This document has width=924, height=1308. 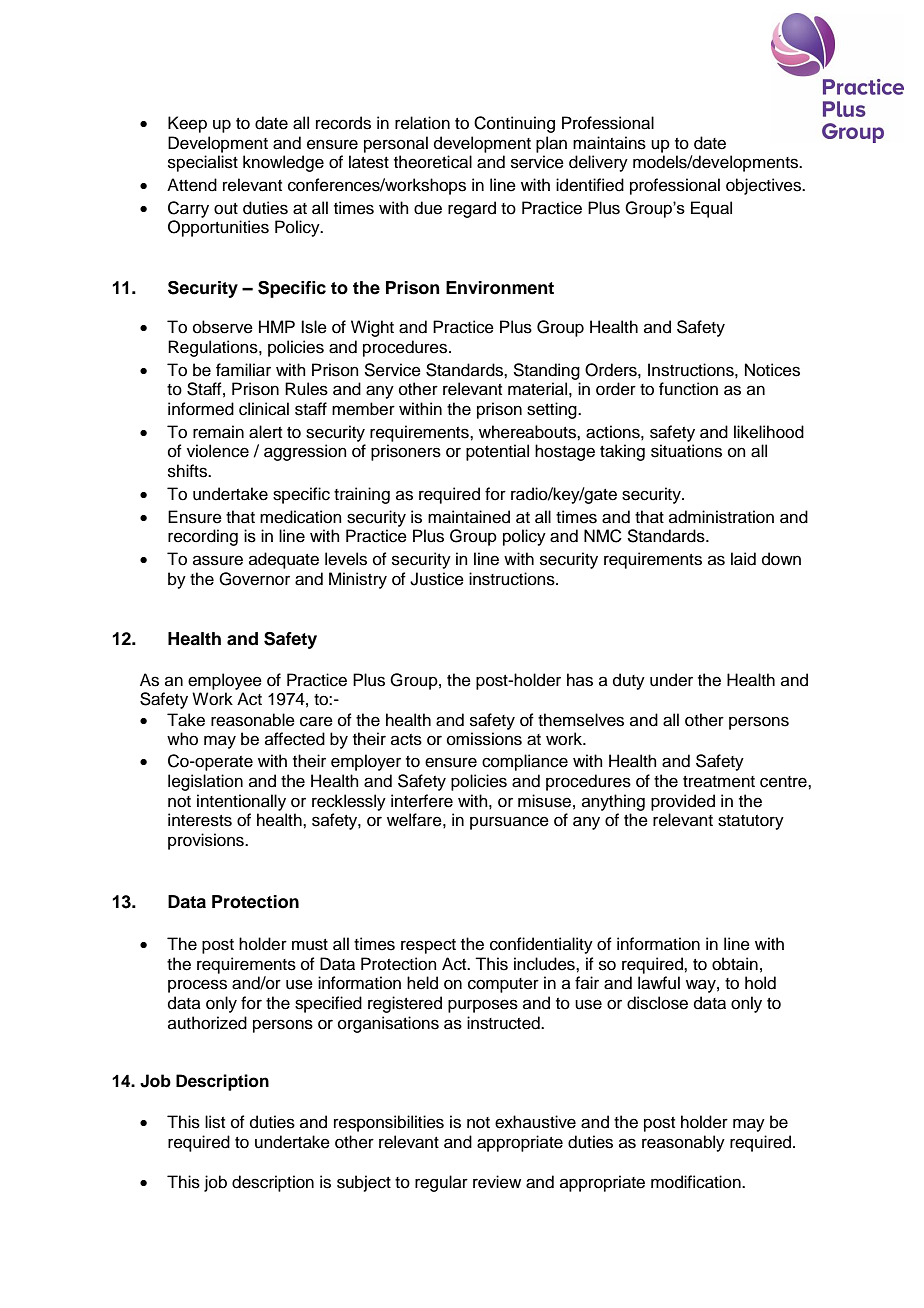 What do you see at coordinates (629, 681) in the document?
I see `duty` at bounding box center [629, 681].
